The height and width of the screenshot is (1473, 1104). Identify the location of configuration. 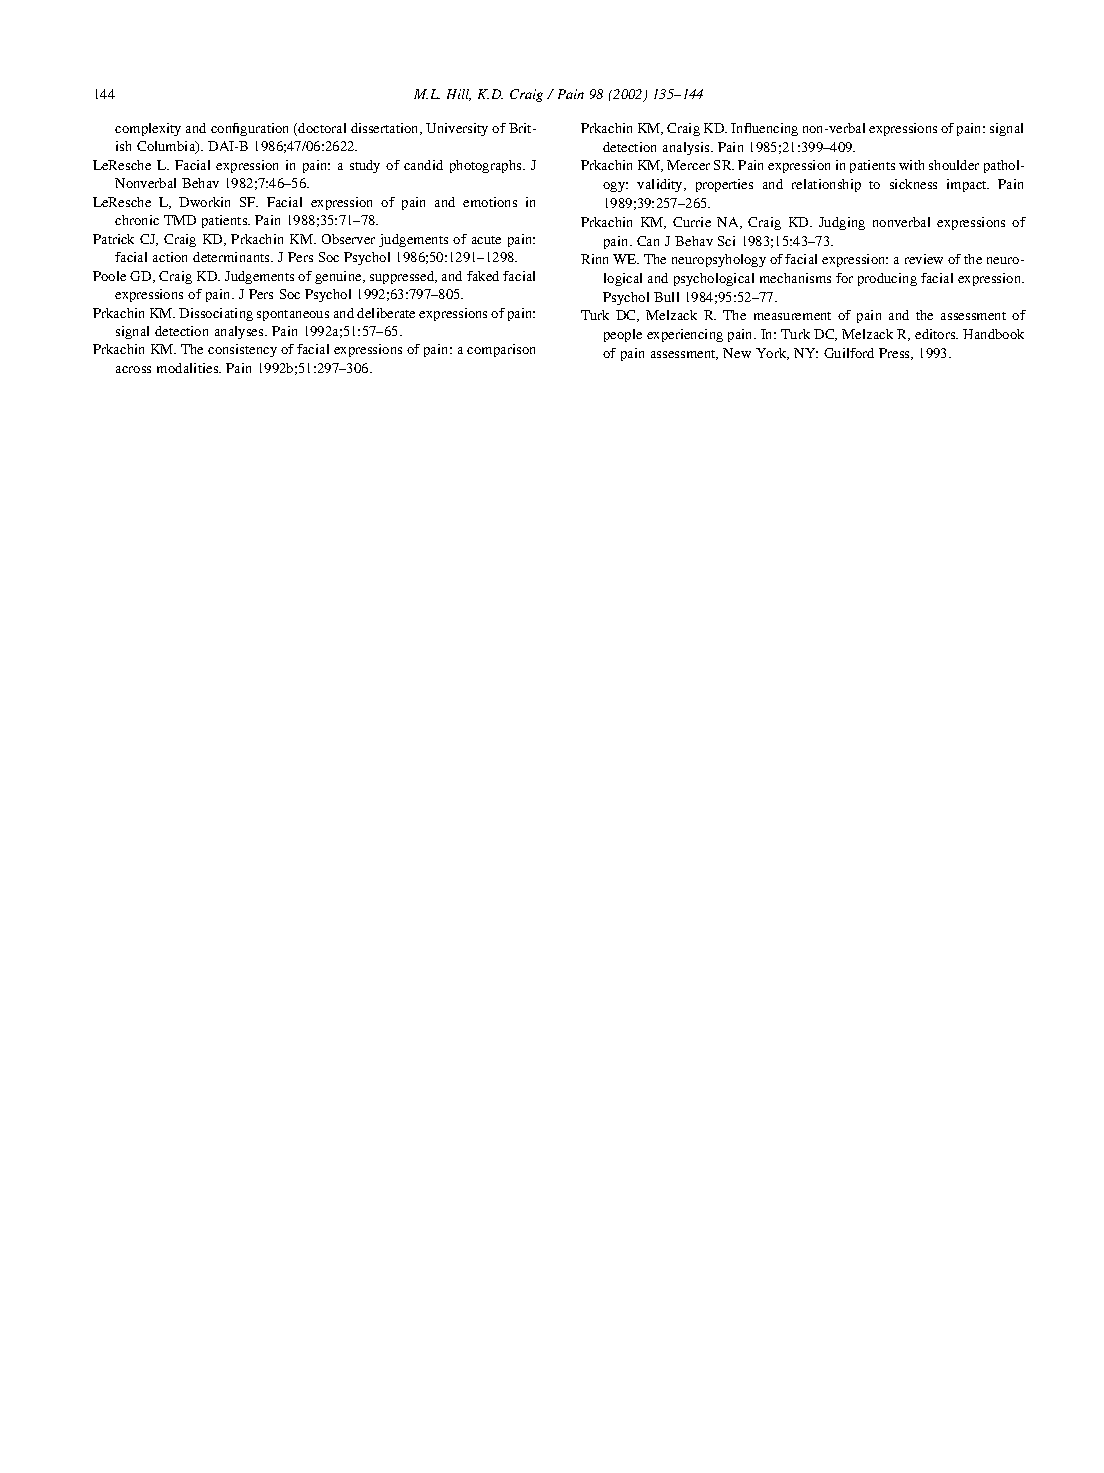
(249, 129).
